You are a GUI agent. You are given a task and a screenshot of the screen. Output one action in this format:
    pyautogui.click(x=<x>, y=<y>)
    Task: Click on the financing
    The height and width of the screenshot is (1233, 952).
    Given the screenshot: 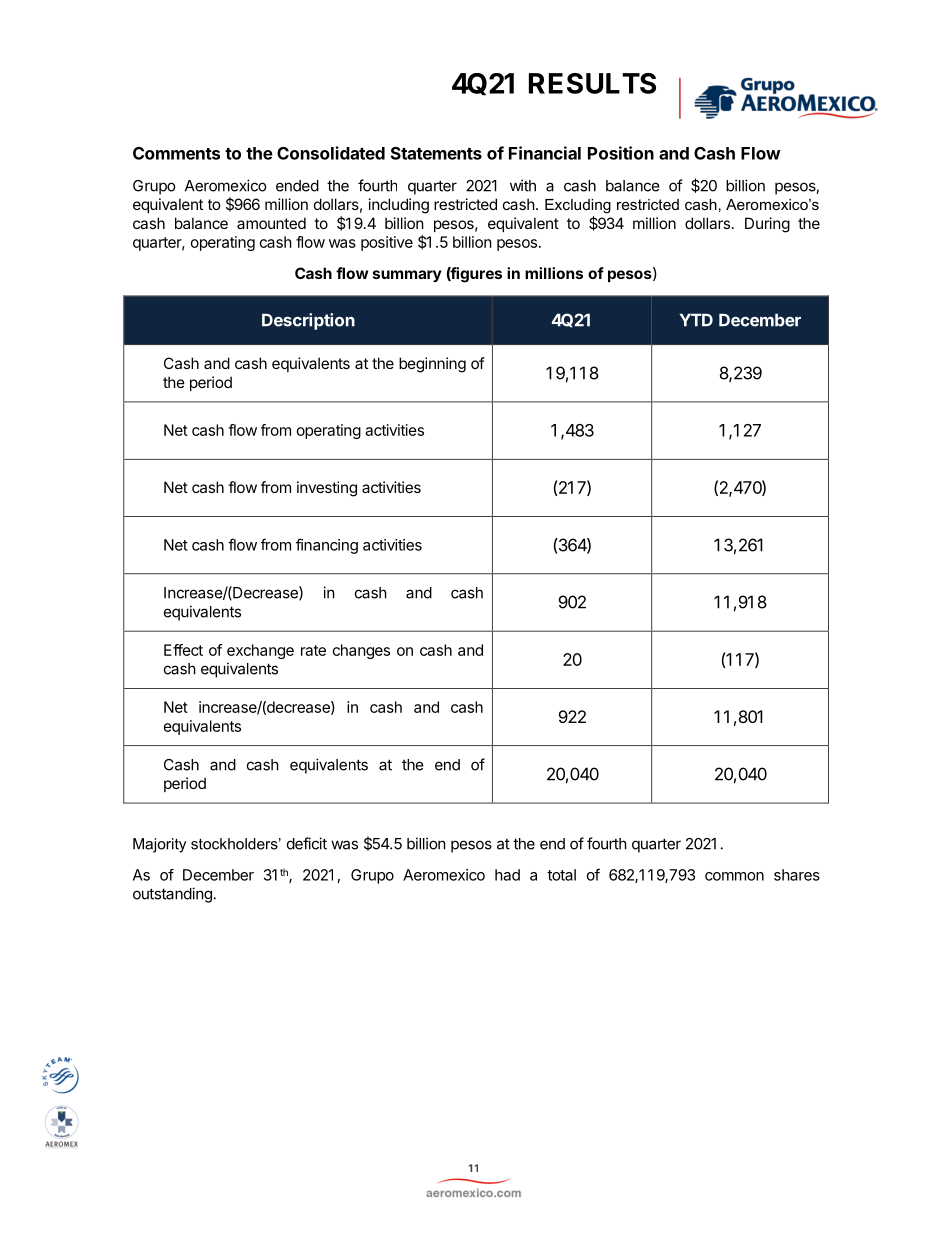 What is the action you would take?
    pyautogui.click(x=327, y=546)
